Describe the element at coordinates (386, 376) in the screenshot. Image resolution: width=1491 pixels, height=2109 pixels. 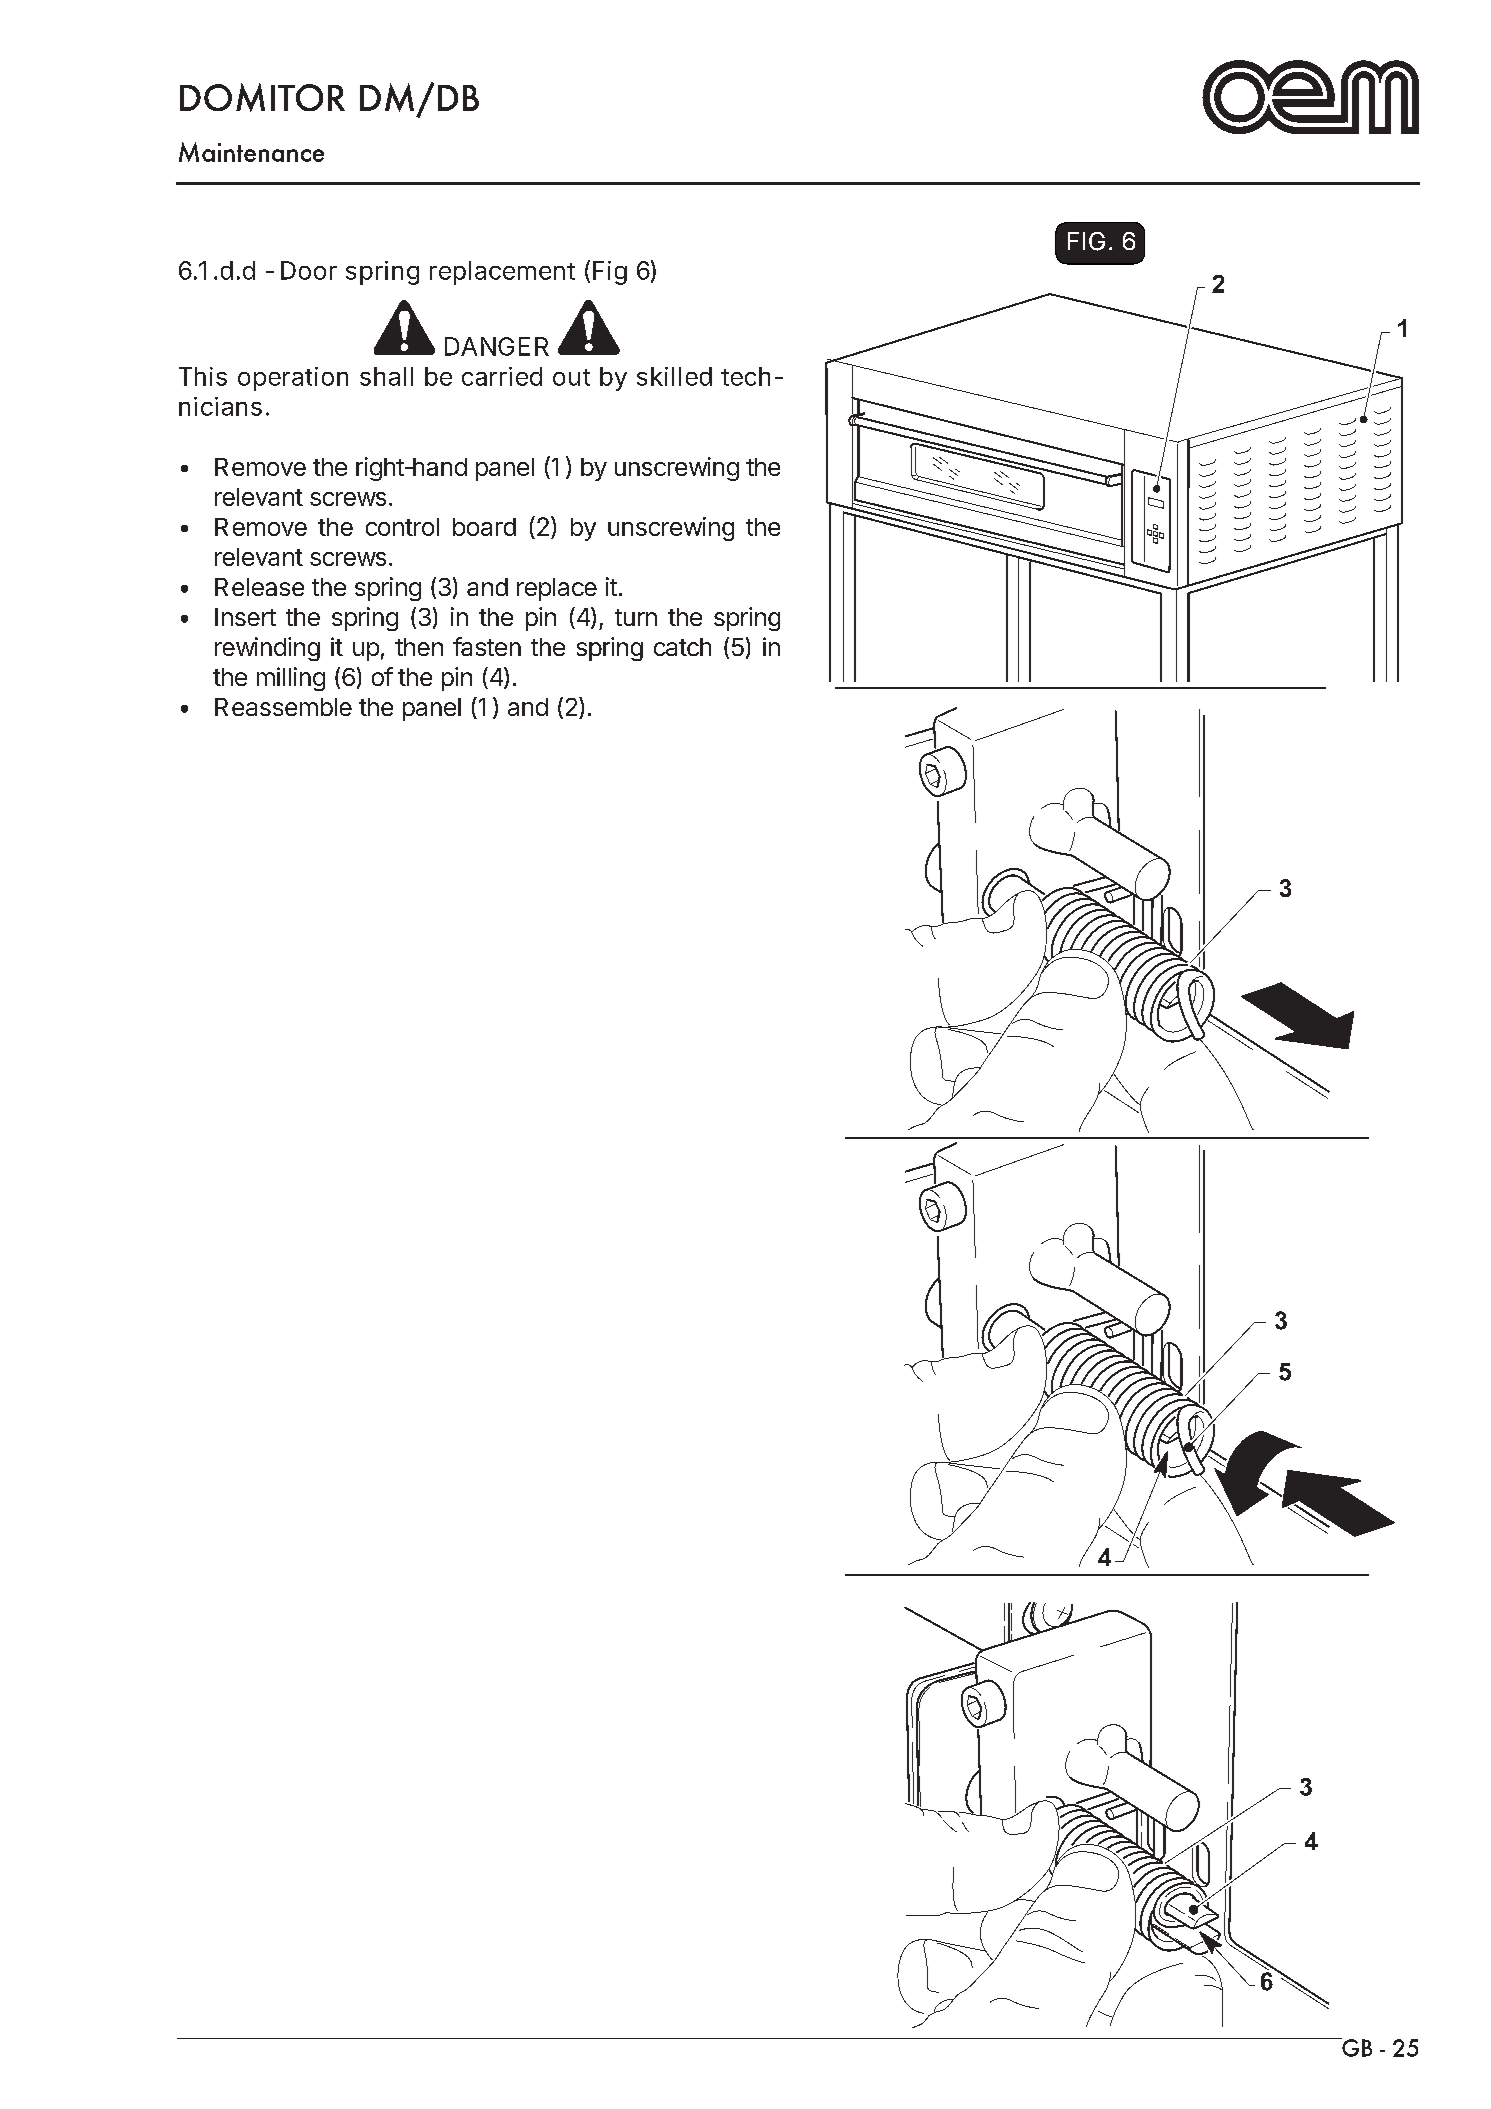
I see `shall` at that location.
